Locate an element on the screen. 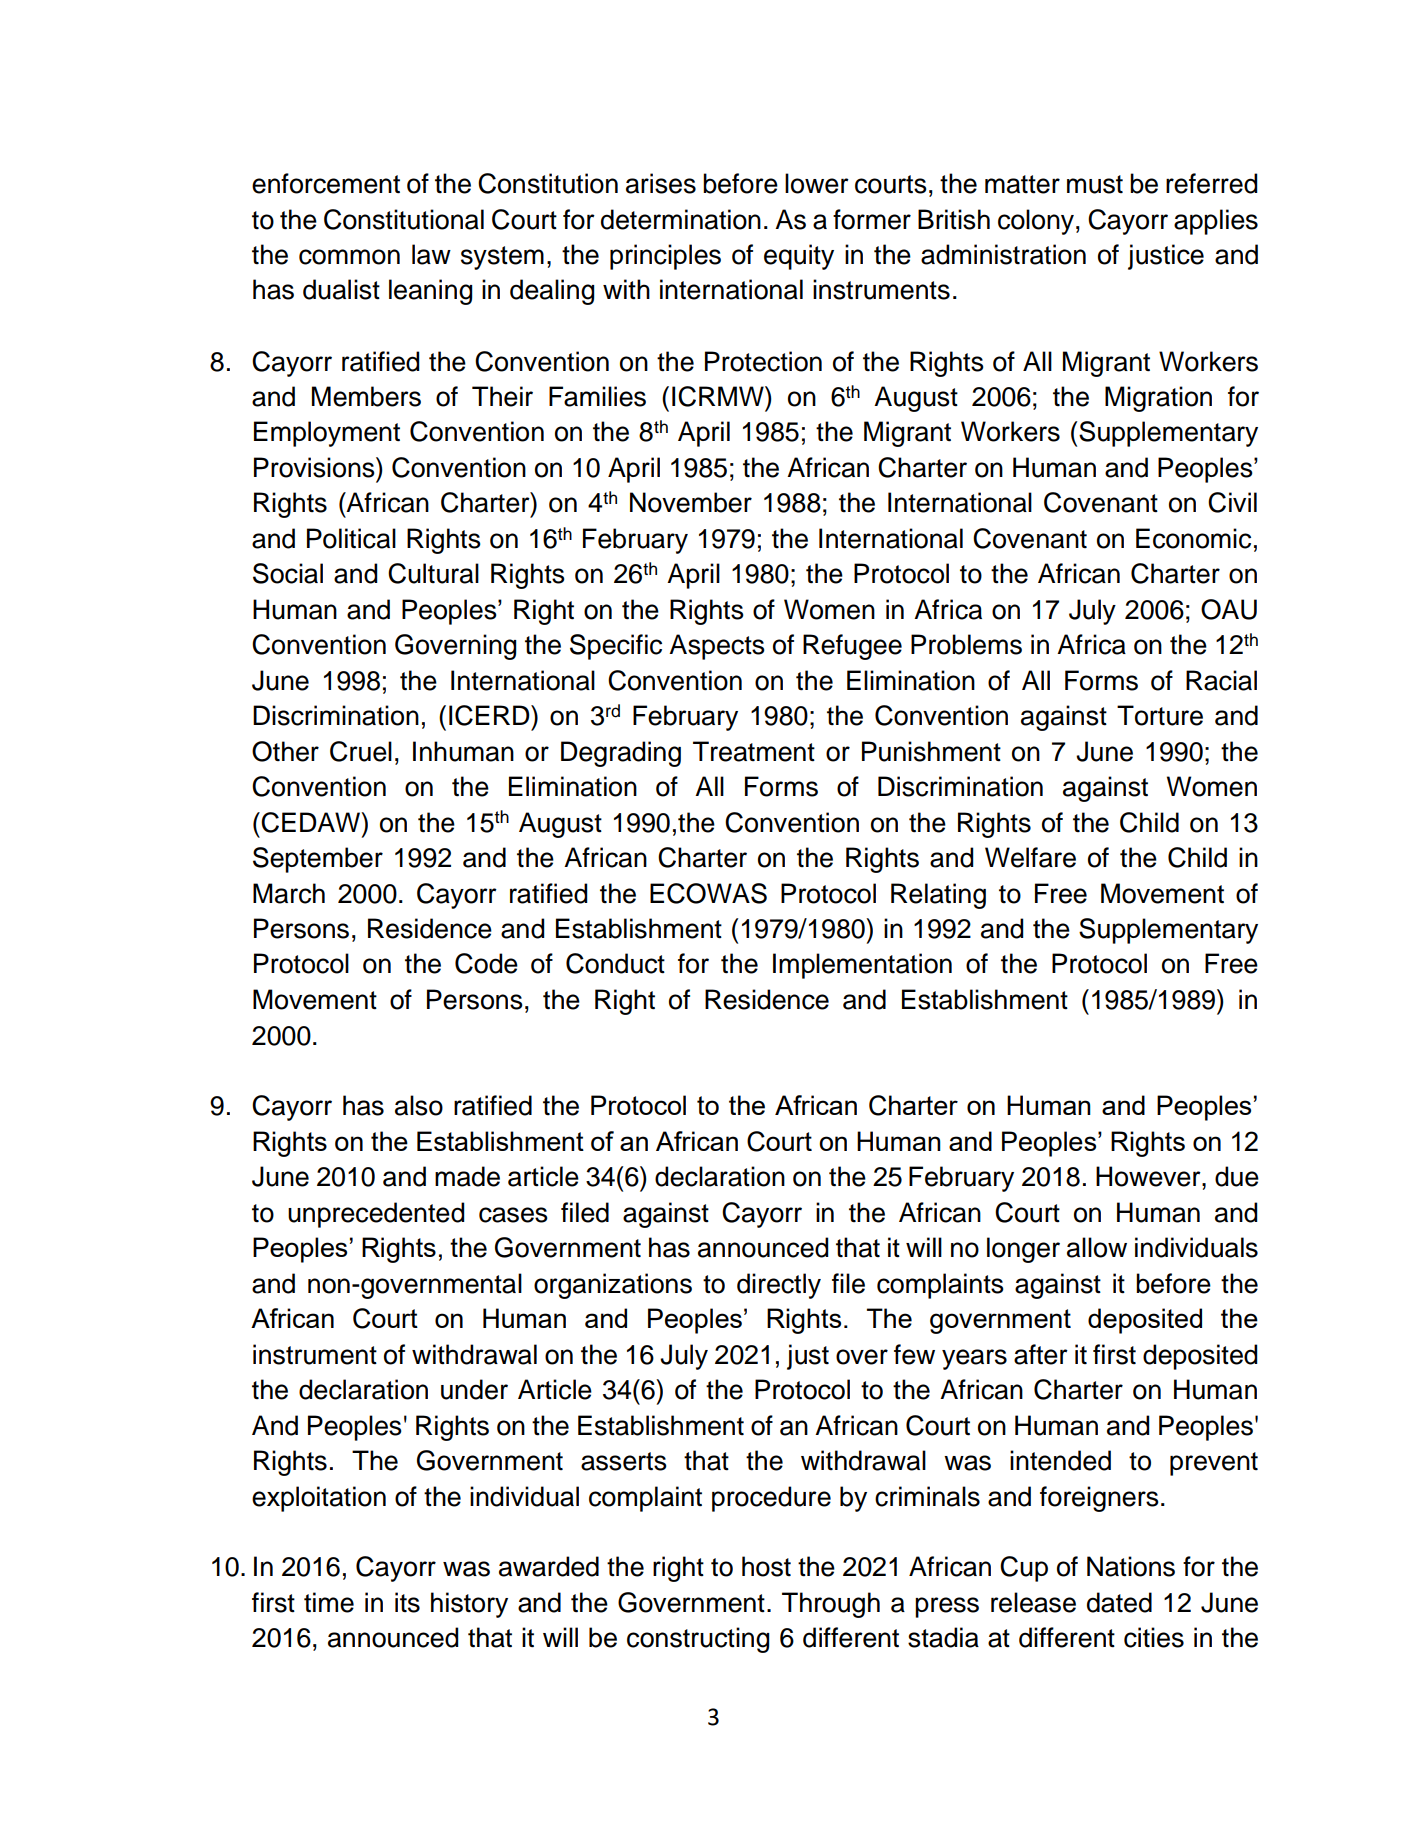  unprecedented is located at coordinates (376, 1215).
